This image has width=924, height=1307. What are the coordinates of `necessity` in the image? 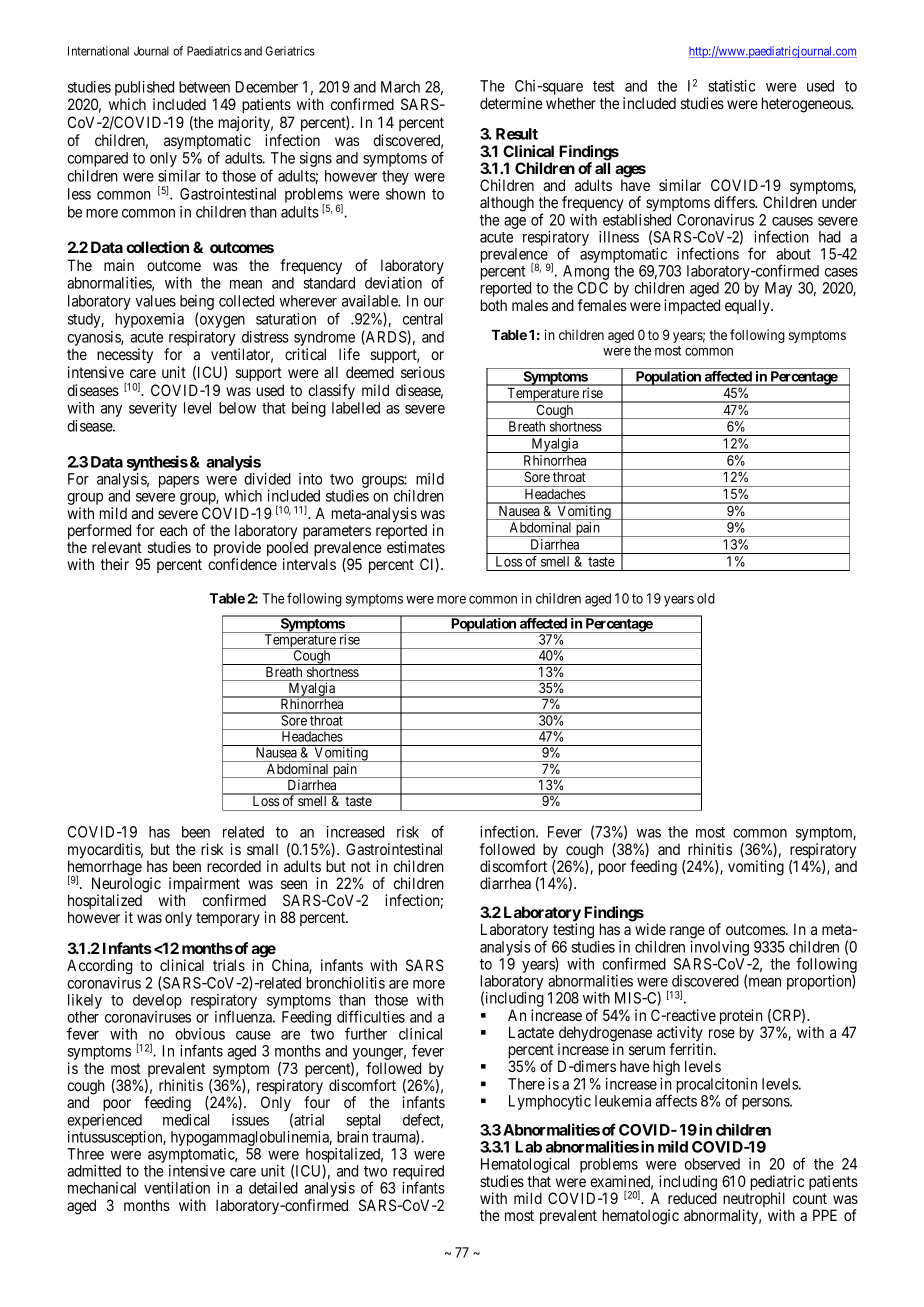 It's located at (125, 356).
